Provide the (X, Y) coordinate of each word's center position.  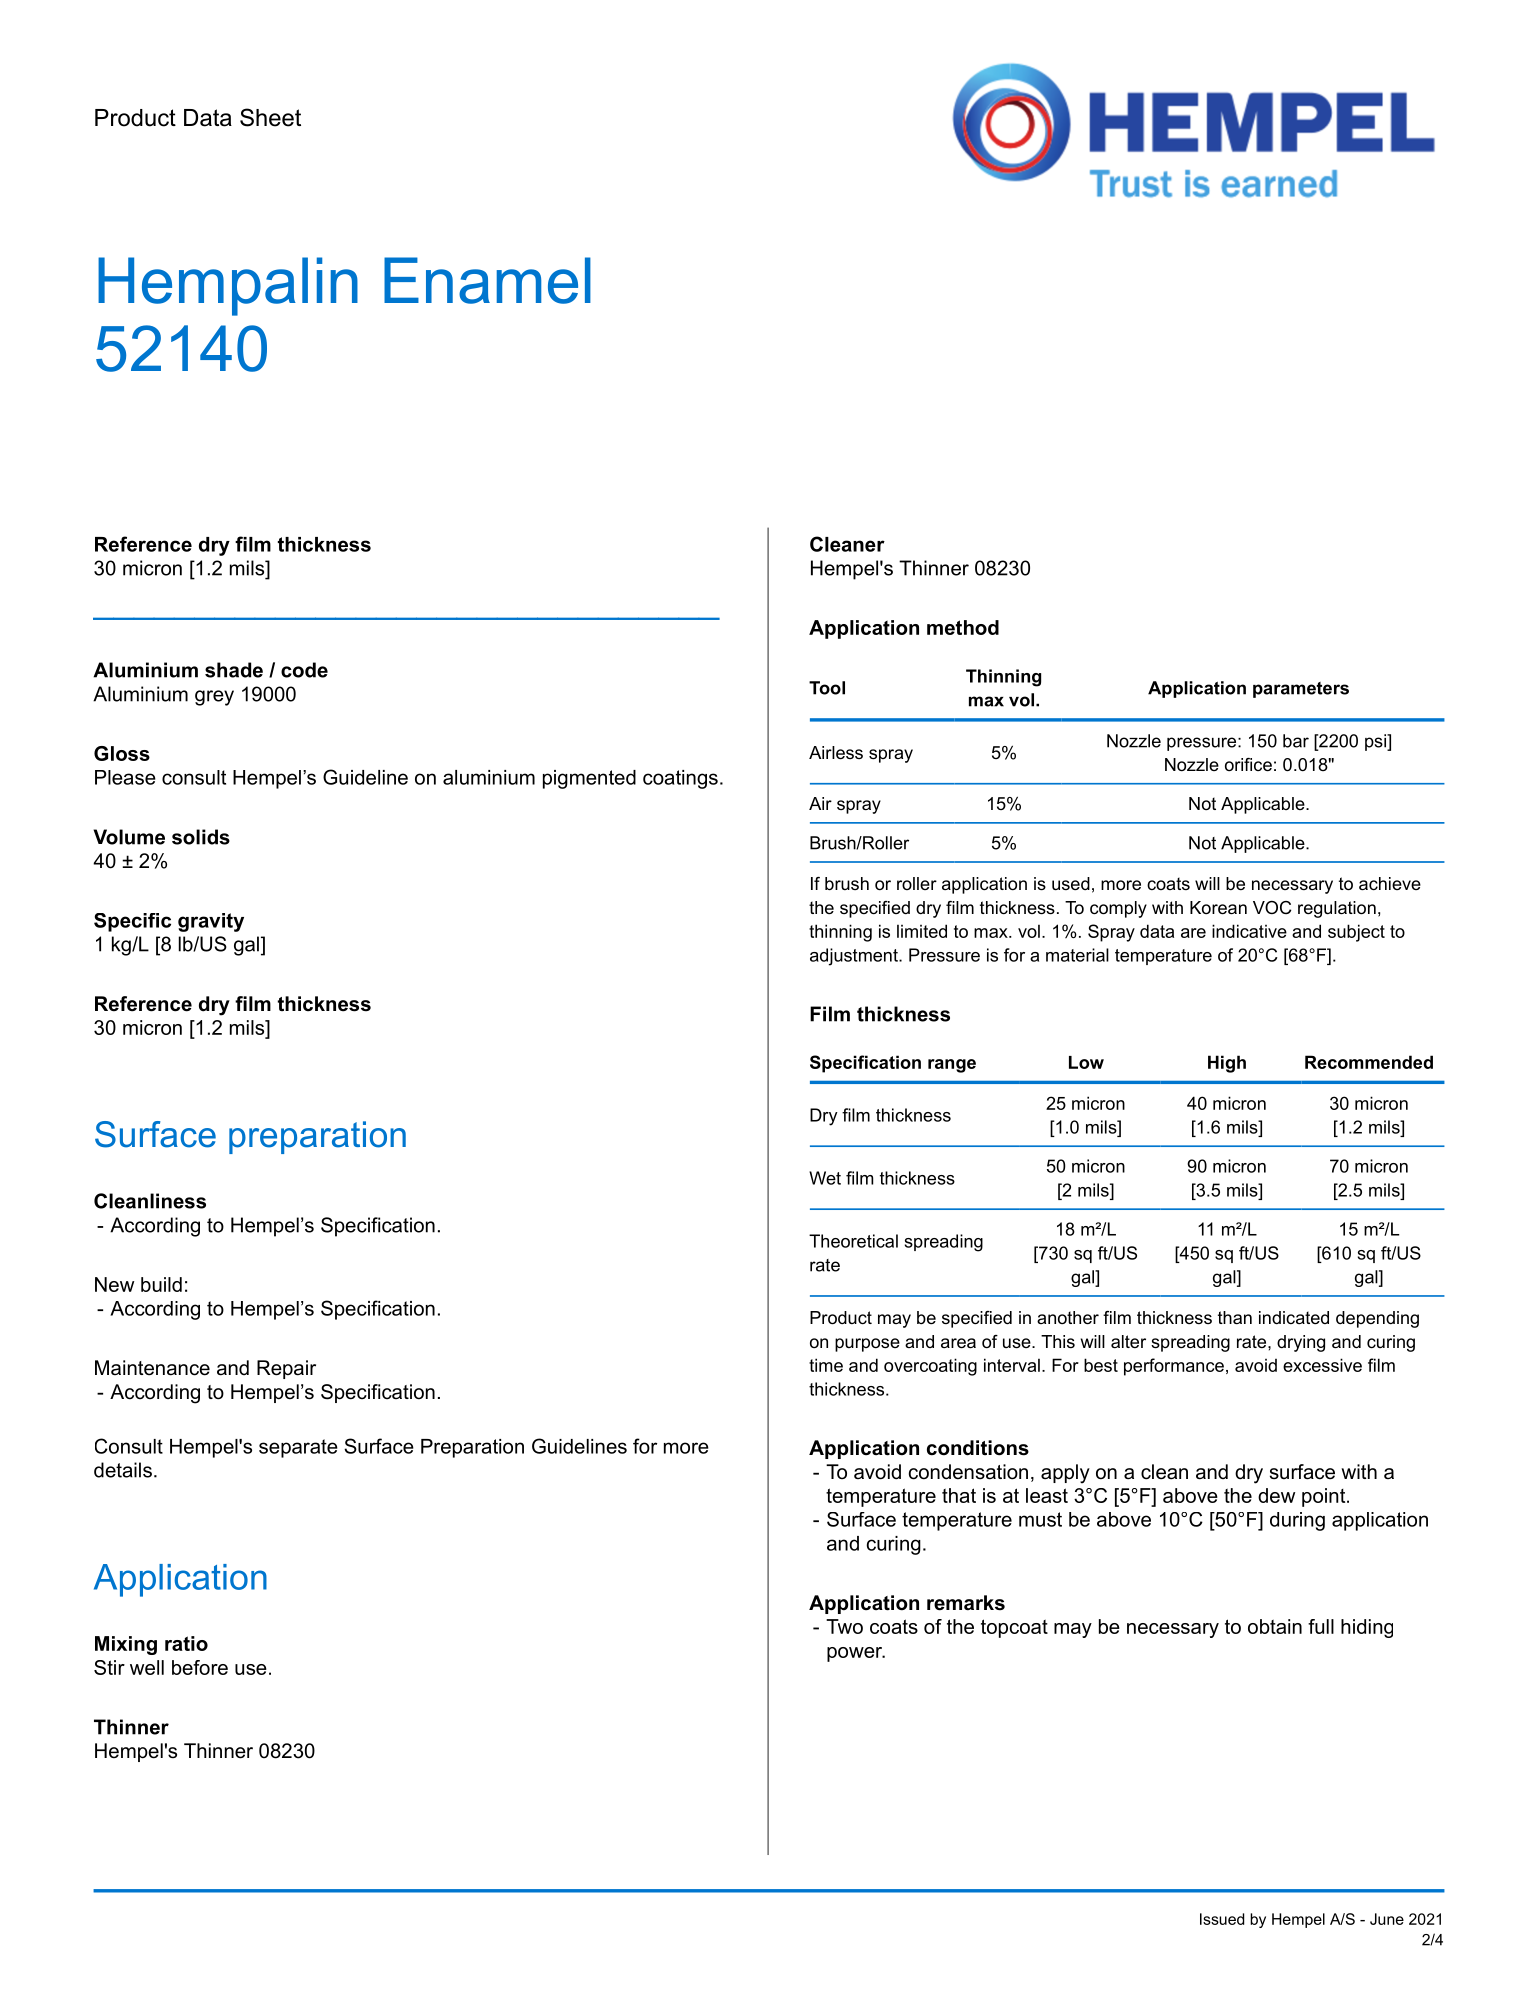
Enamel (487, 280)
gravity (211, 922)
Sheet (270, 117)
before (200, 1667)
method (963, 627)
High (1227, 1064)
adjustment (855, 957)
